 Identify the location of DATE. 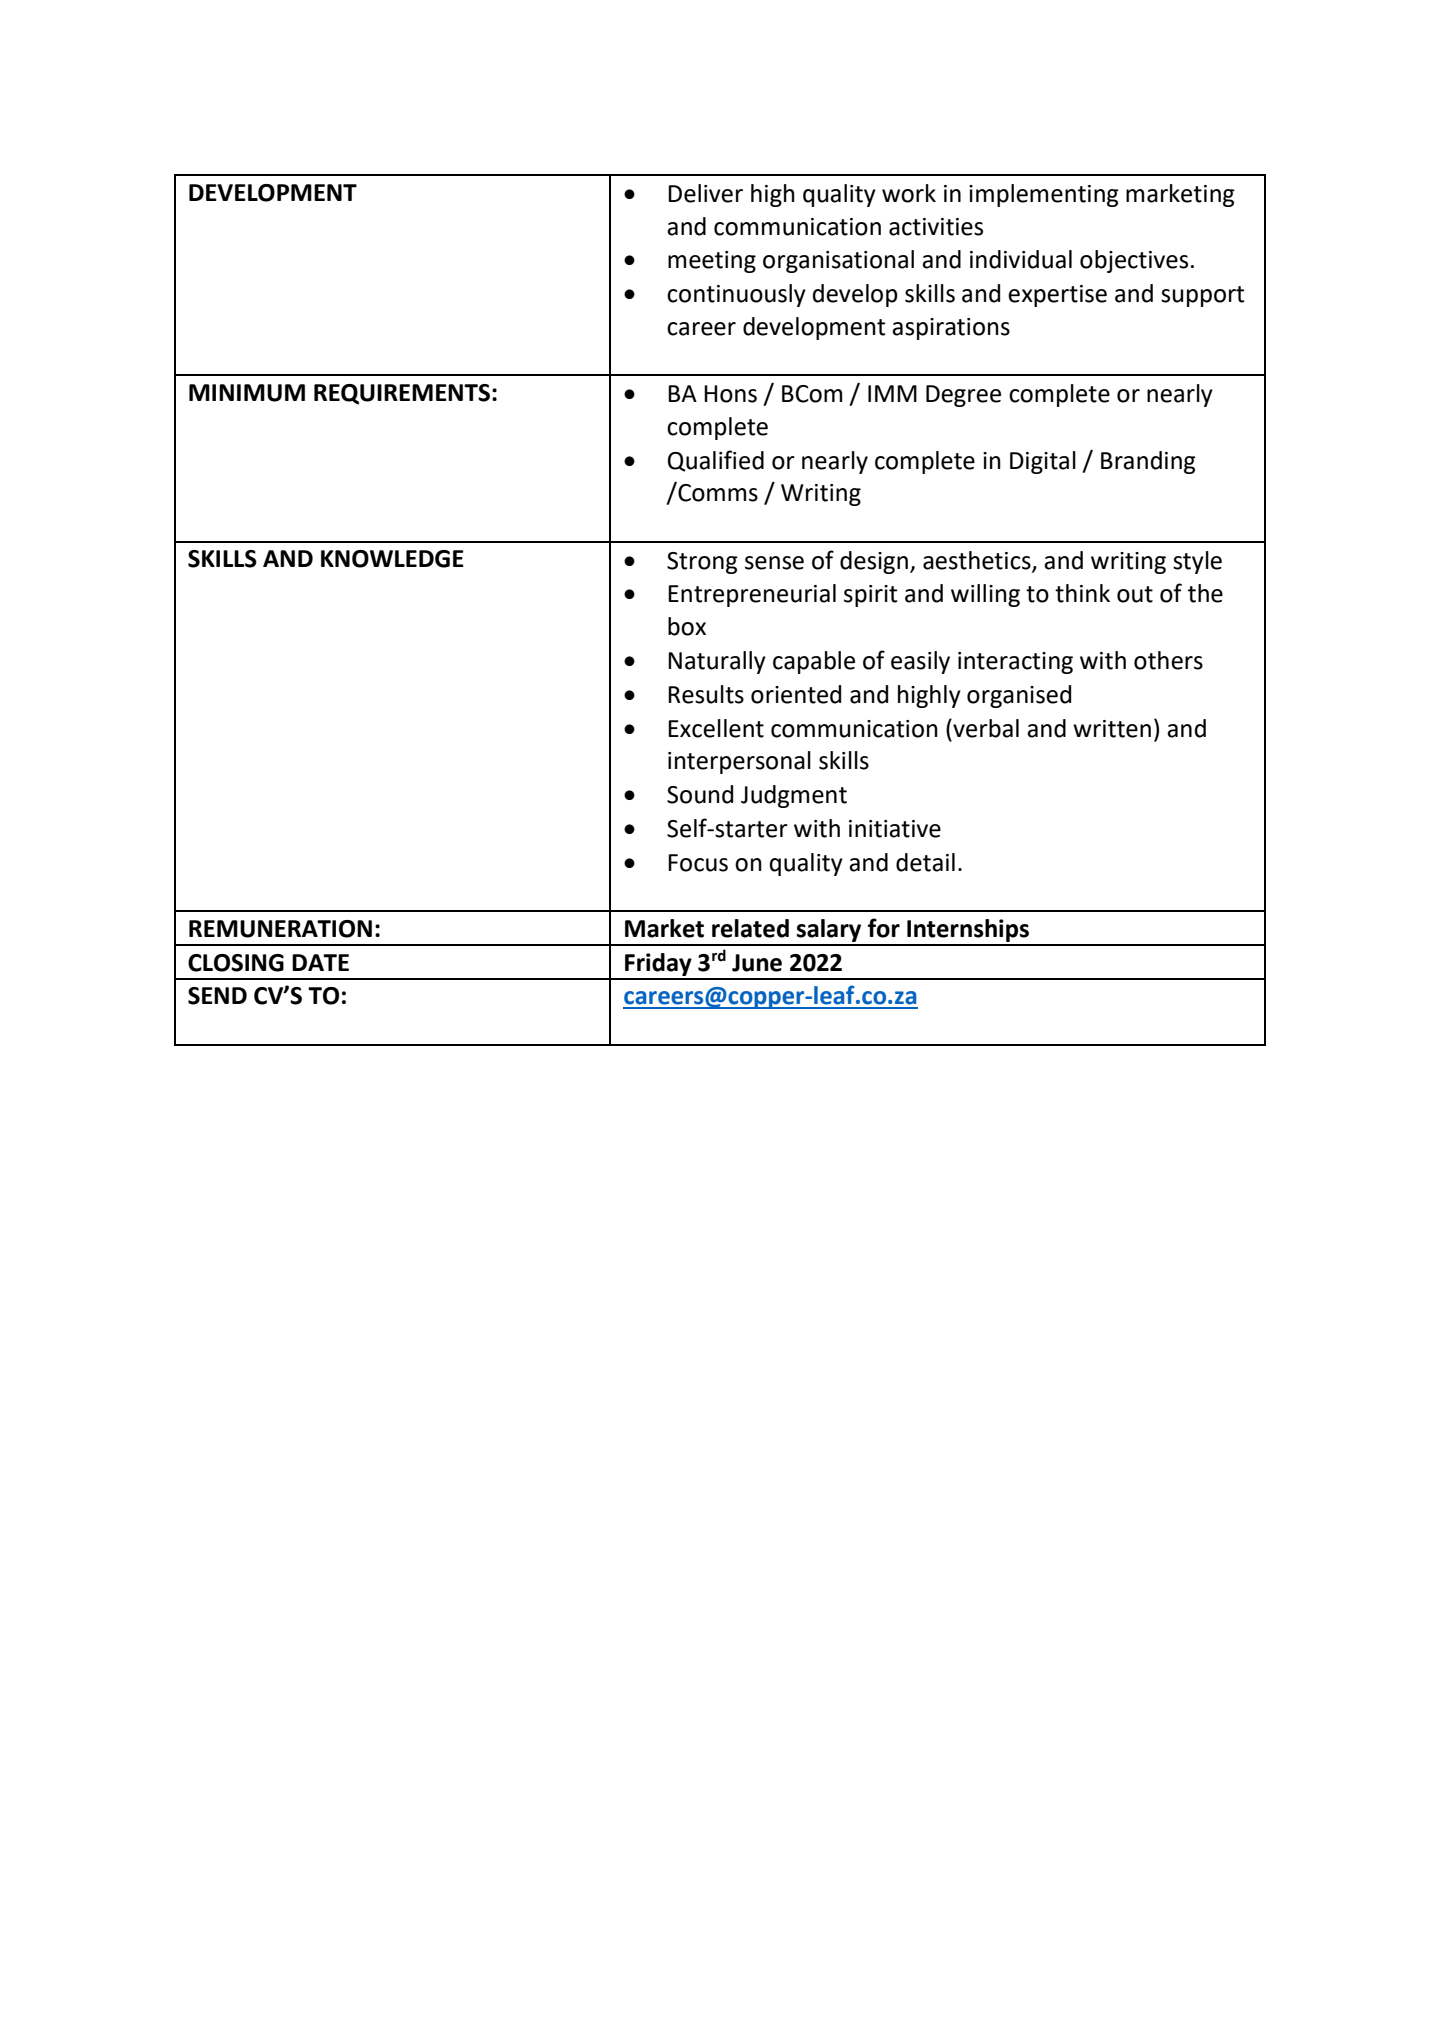
(320, 962).
